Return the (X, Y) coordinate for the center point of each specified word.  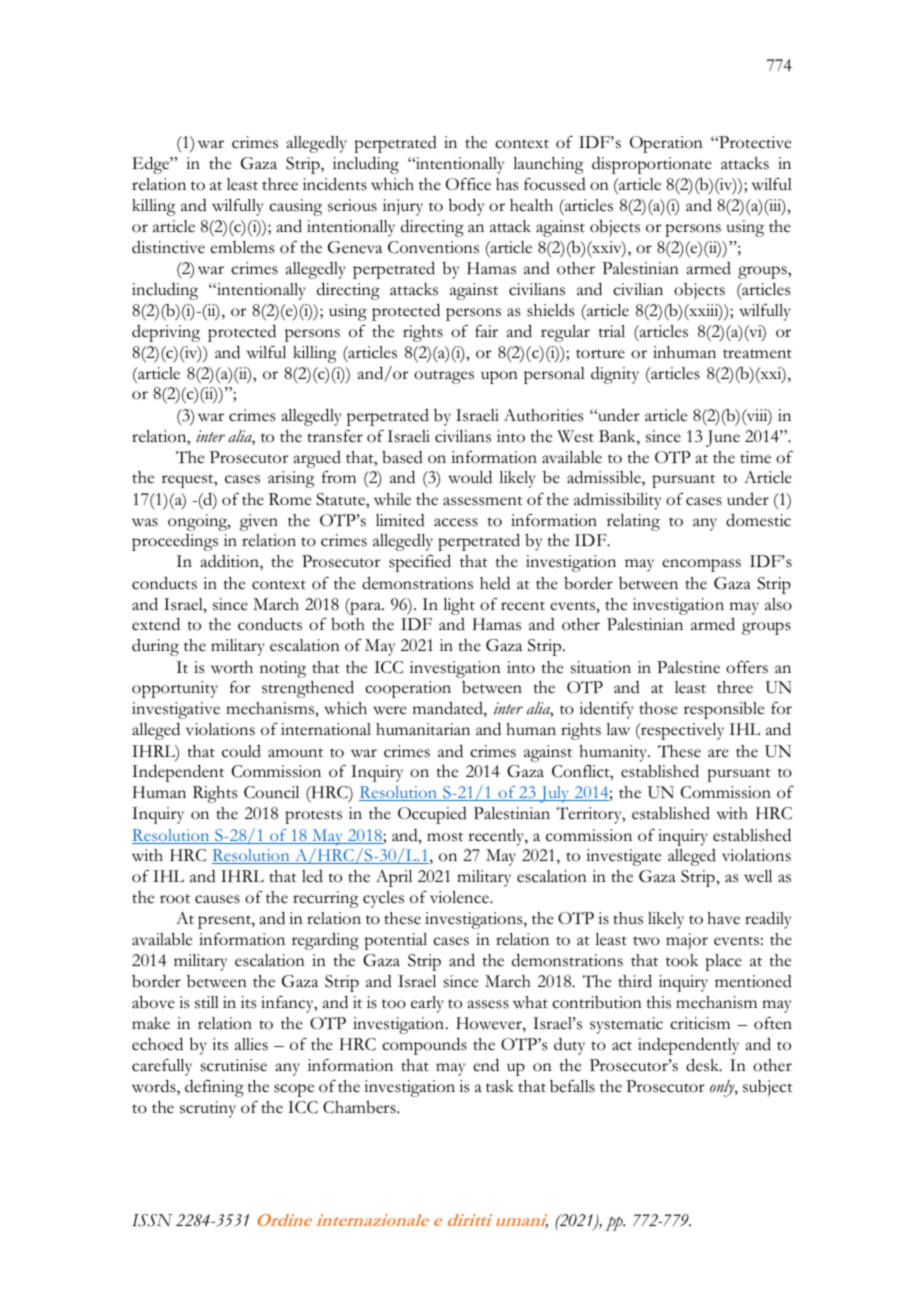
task (500, 1086)
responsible (724, 710)
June (723, 438)
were (390, 710)
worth (232, 667)
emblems (242, 247)
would (470, 477)
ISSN (152, 1220)
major (687, 941)
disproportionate (652, 165)
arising (291, 479)
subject (768, 1088)
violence (460, 897)
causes (217, 899)
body (466, 207)
